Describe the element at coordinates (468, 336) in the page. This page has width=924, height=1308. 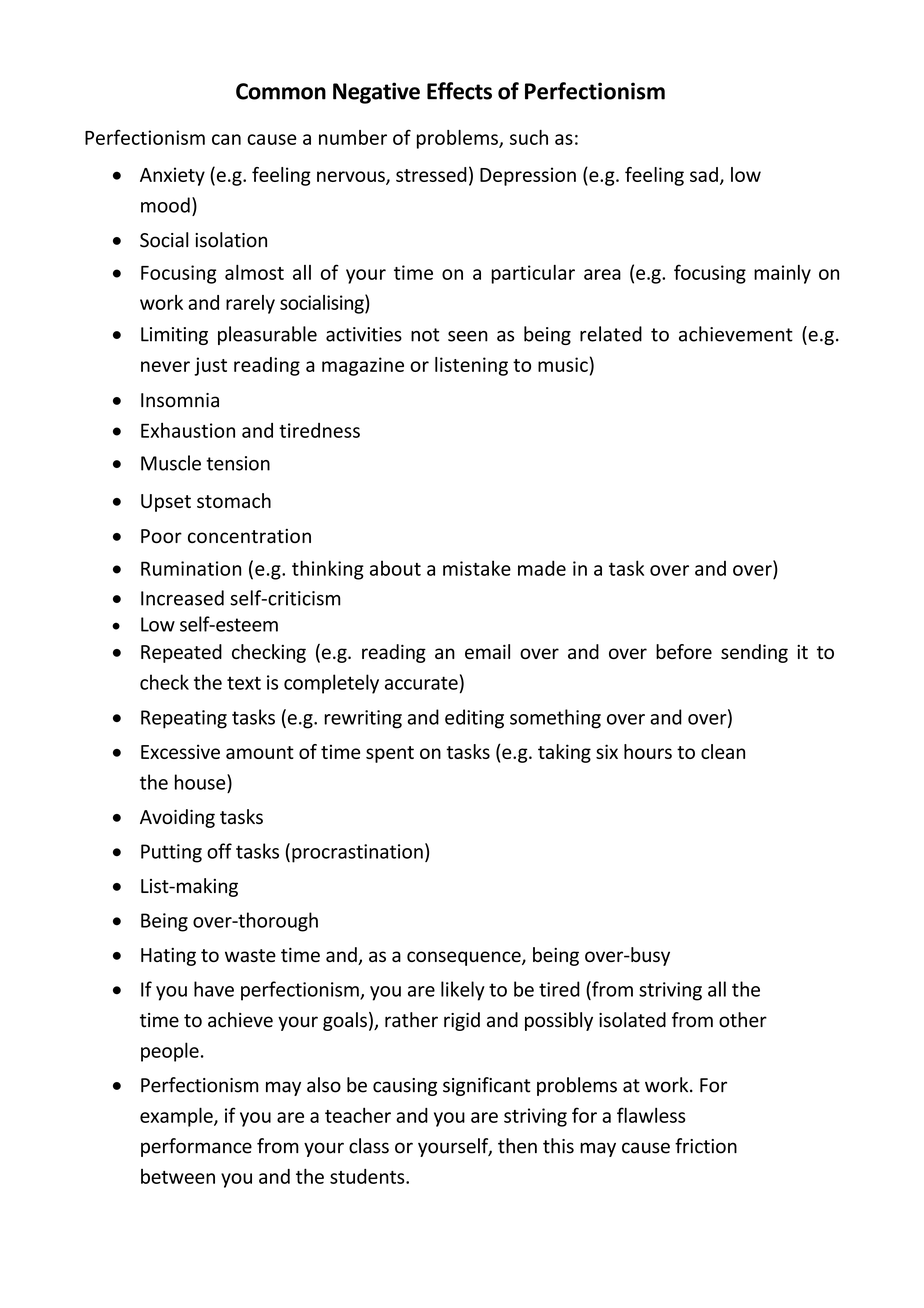
I see `seen` at that location.
